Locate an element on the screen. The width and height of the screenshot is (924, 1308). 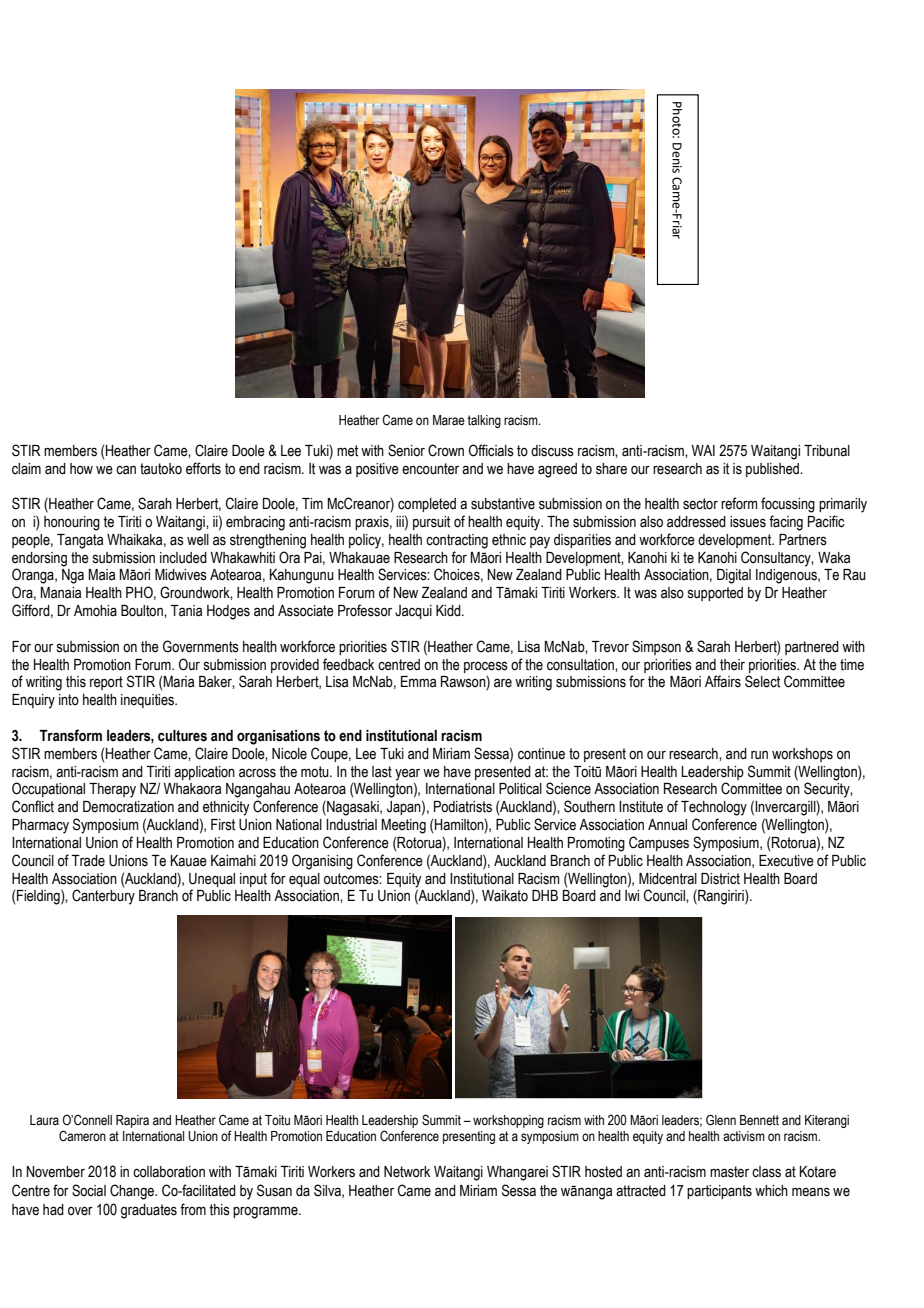
Network is located at coordinates (407, 1172).
